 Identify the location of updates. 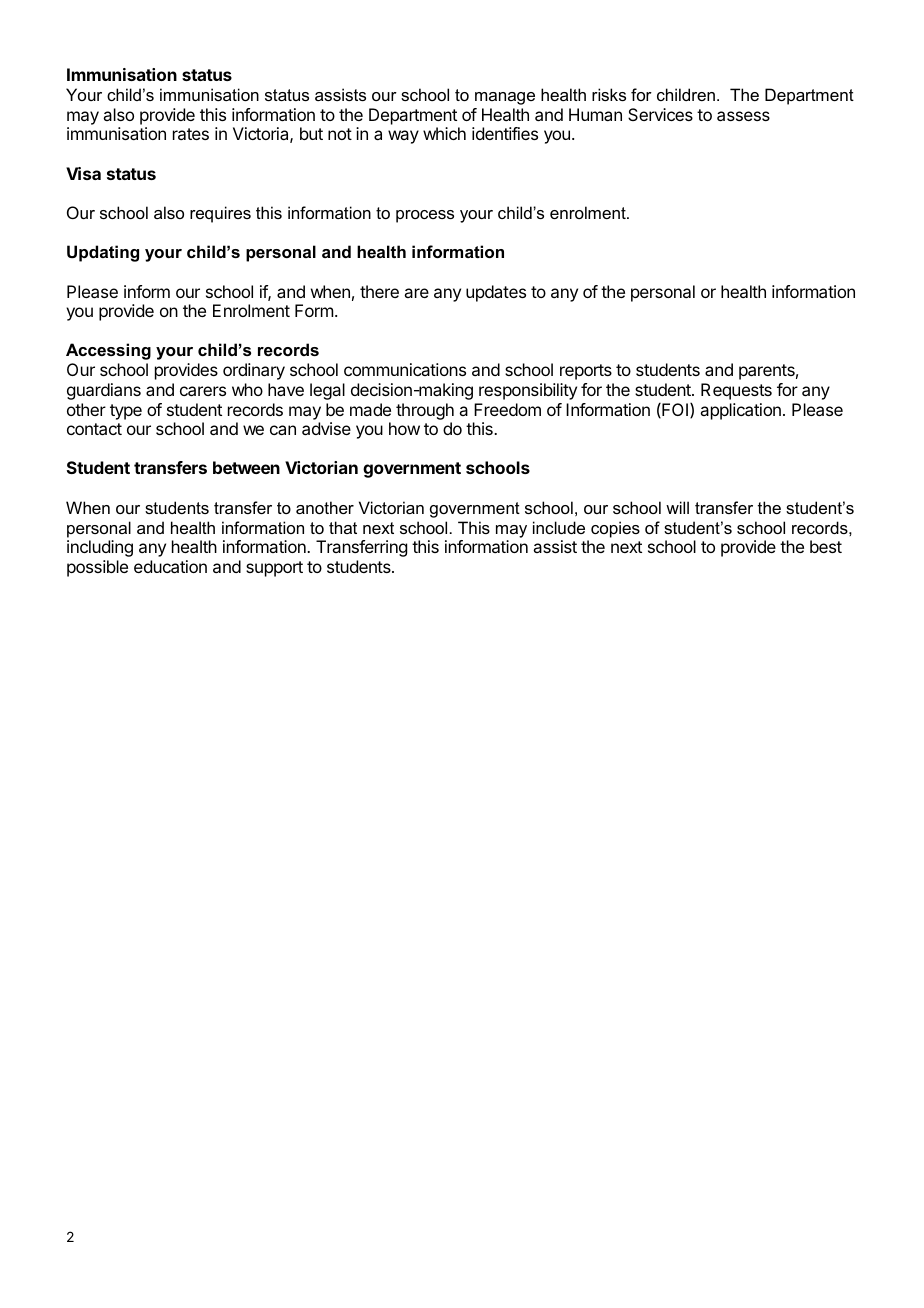
(496, 293).
